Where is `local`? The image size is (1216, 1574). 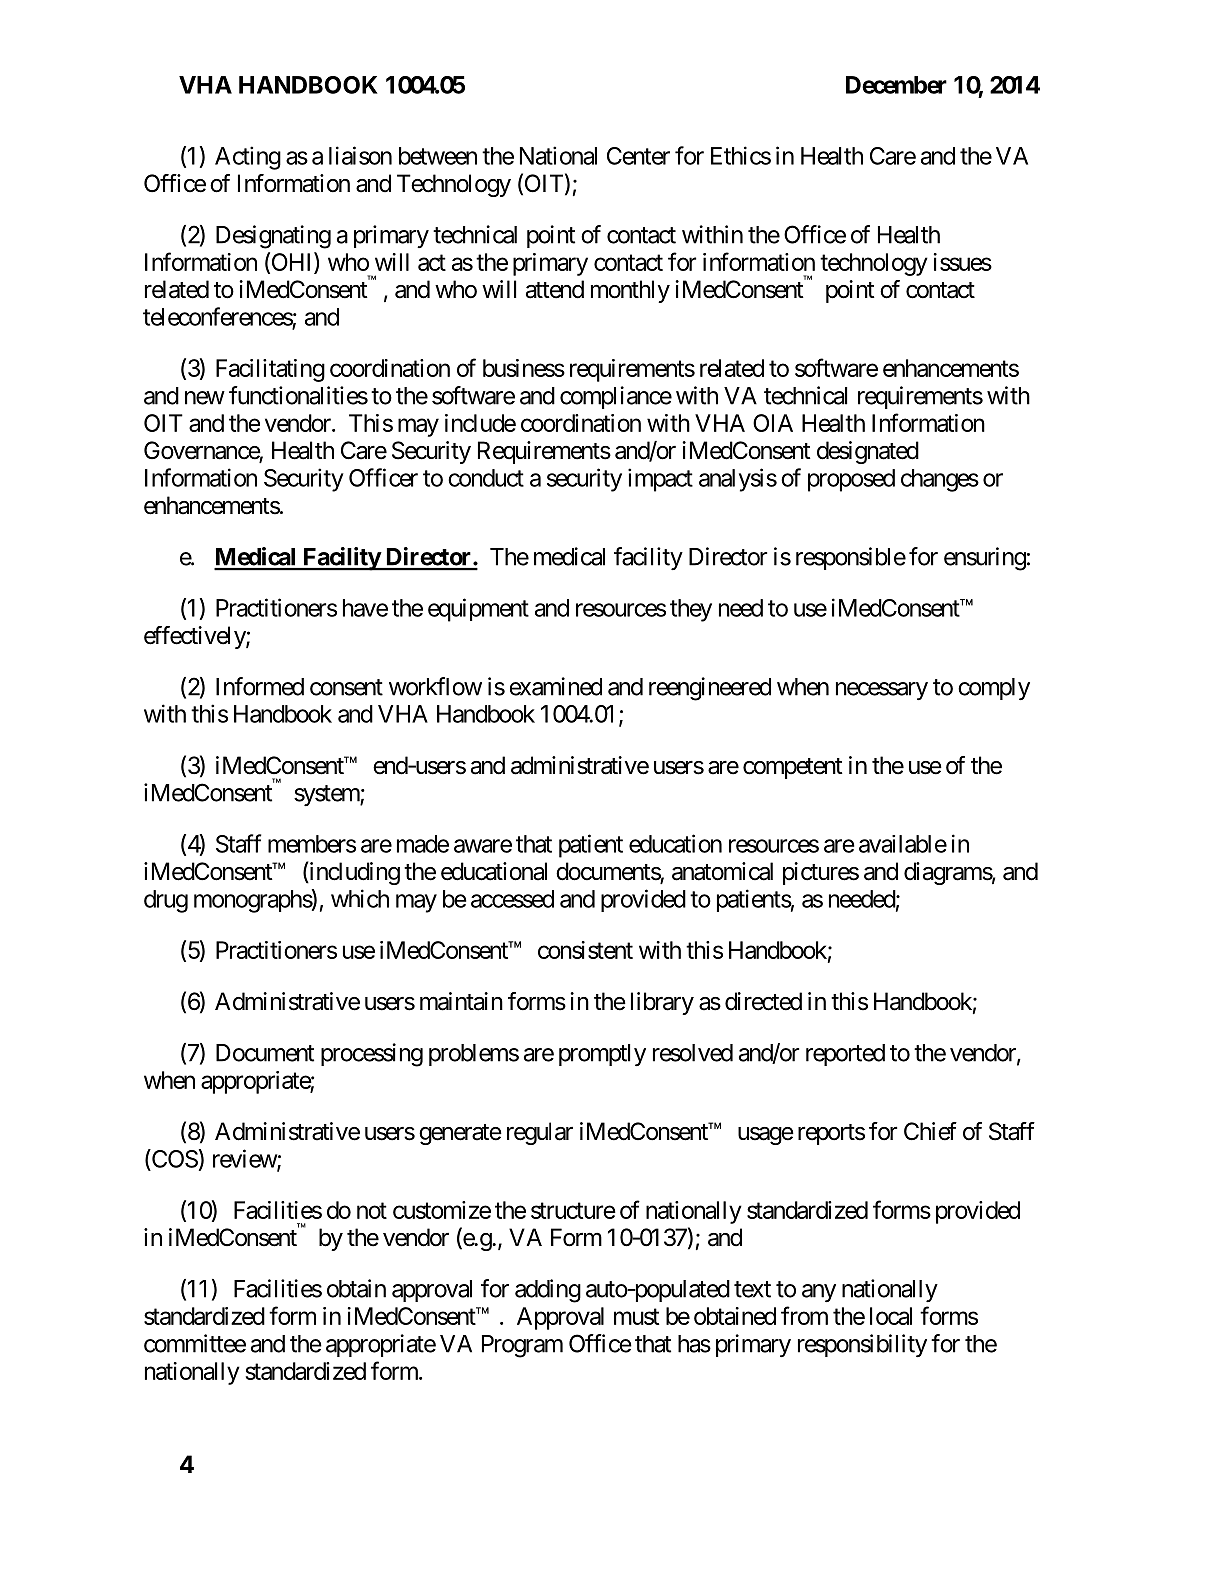 local is located at coordinates (891, 1316).
